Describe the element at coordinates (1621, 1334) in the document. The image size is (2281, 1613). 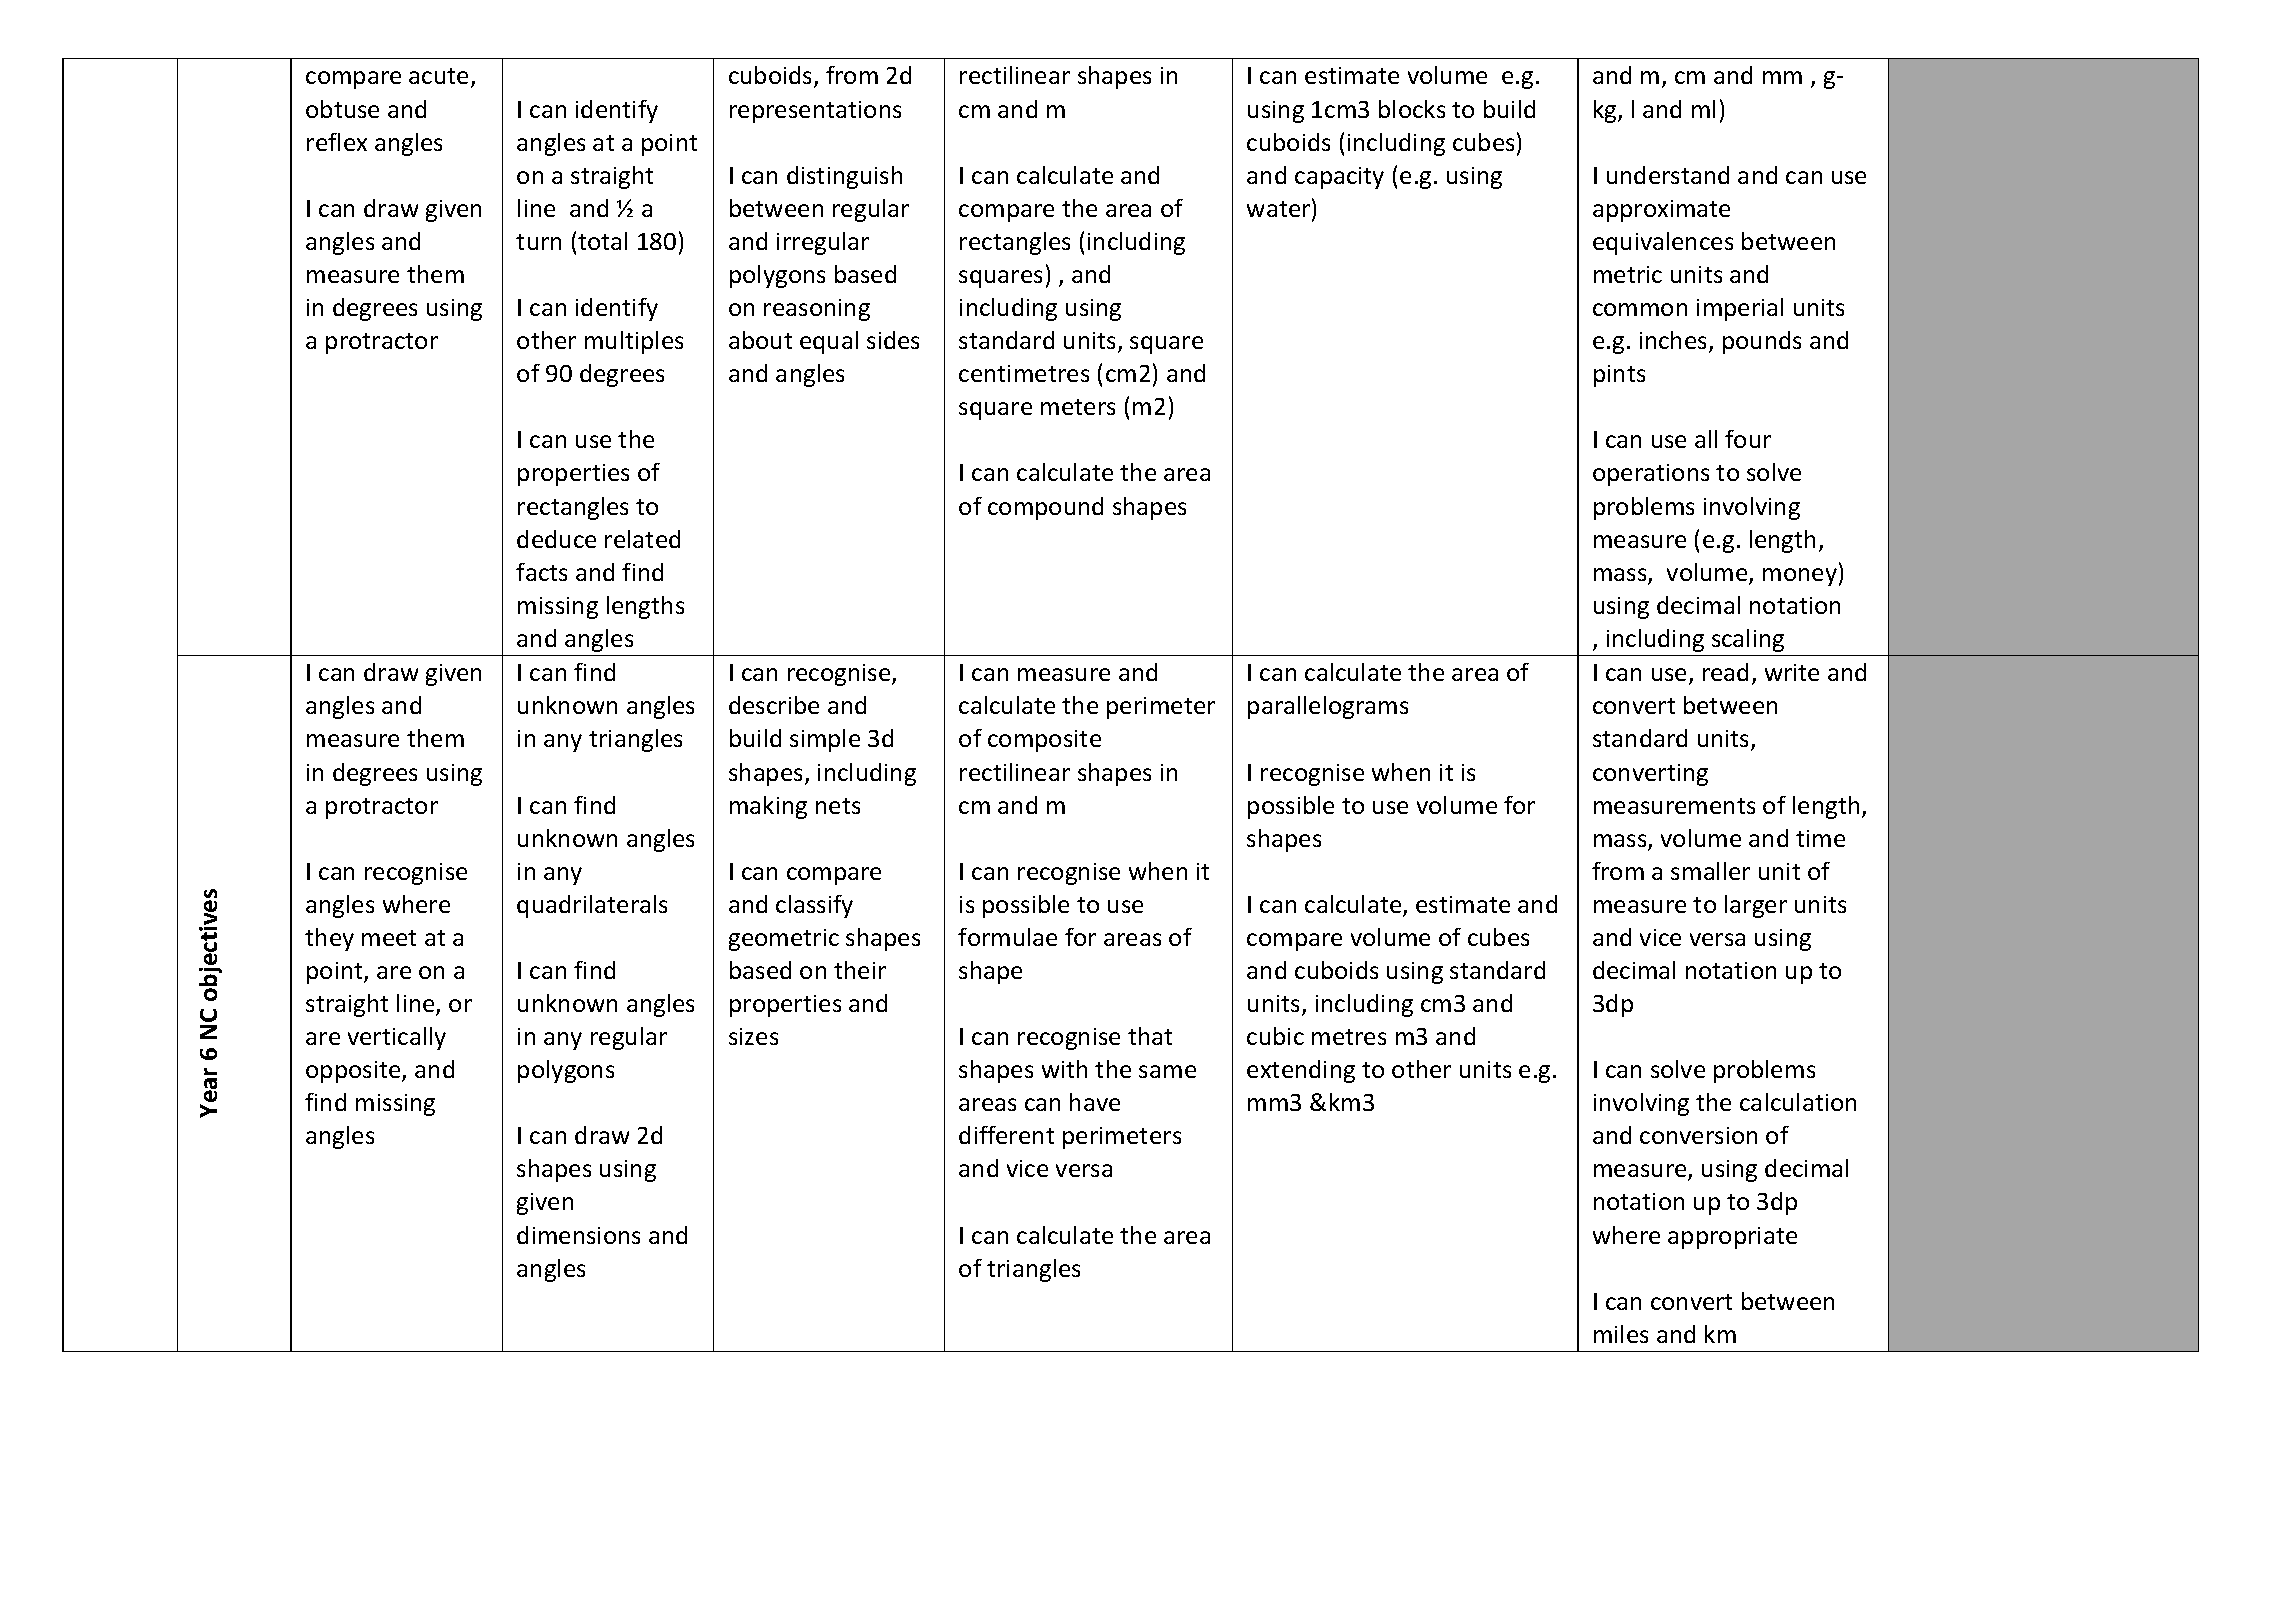
I see `miles` at that location.
